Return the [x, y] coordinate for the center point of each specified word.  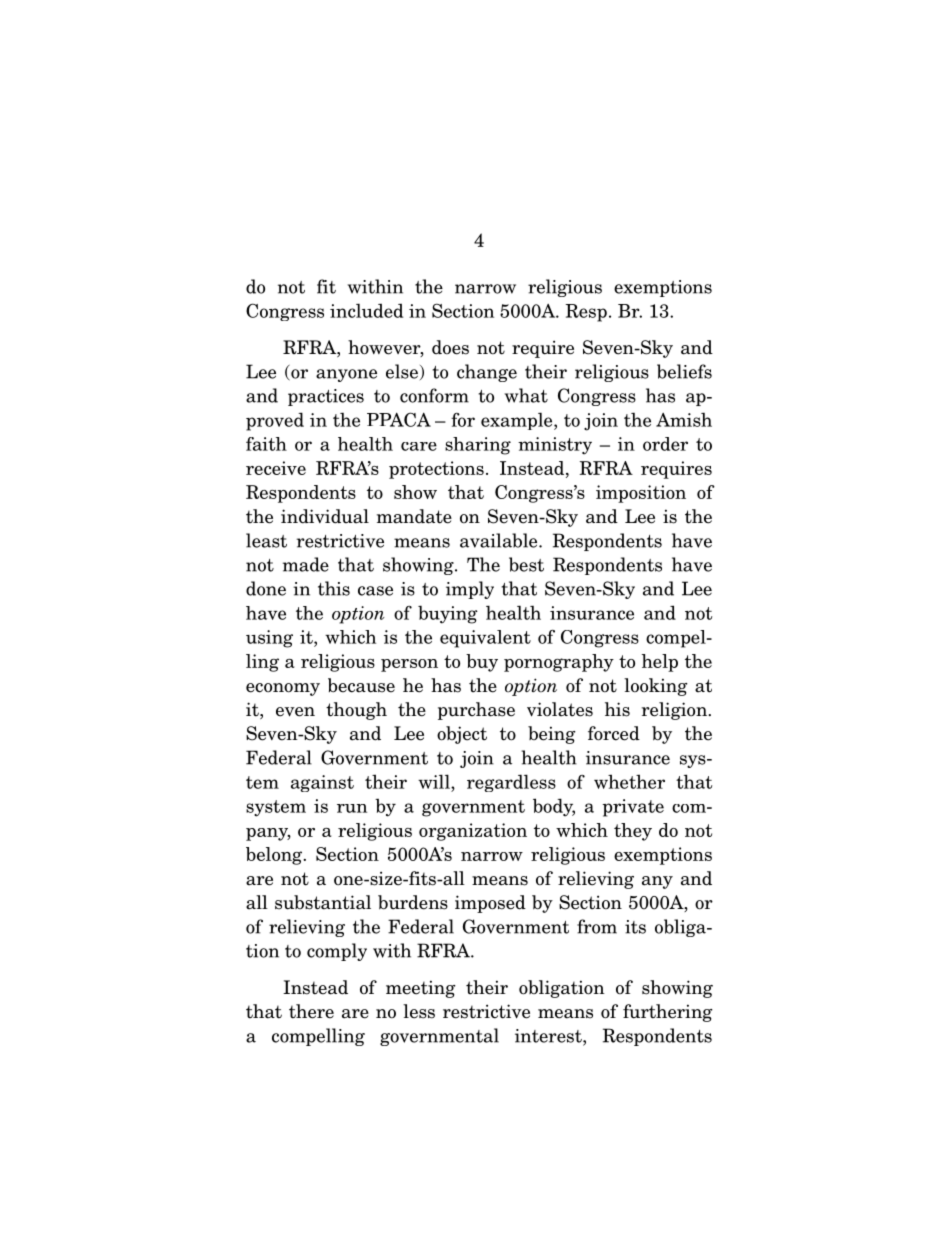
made [306, 564]
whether [629, 781]
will [435, 781]
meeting [421, 989]
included [366, 310]
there [311, 1011]
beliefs [684, 371]
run [352, 808]
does [450, 347]
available [500, 540]
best [526, 564]
